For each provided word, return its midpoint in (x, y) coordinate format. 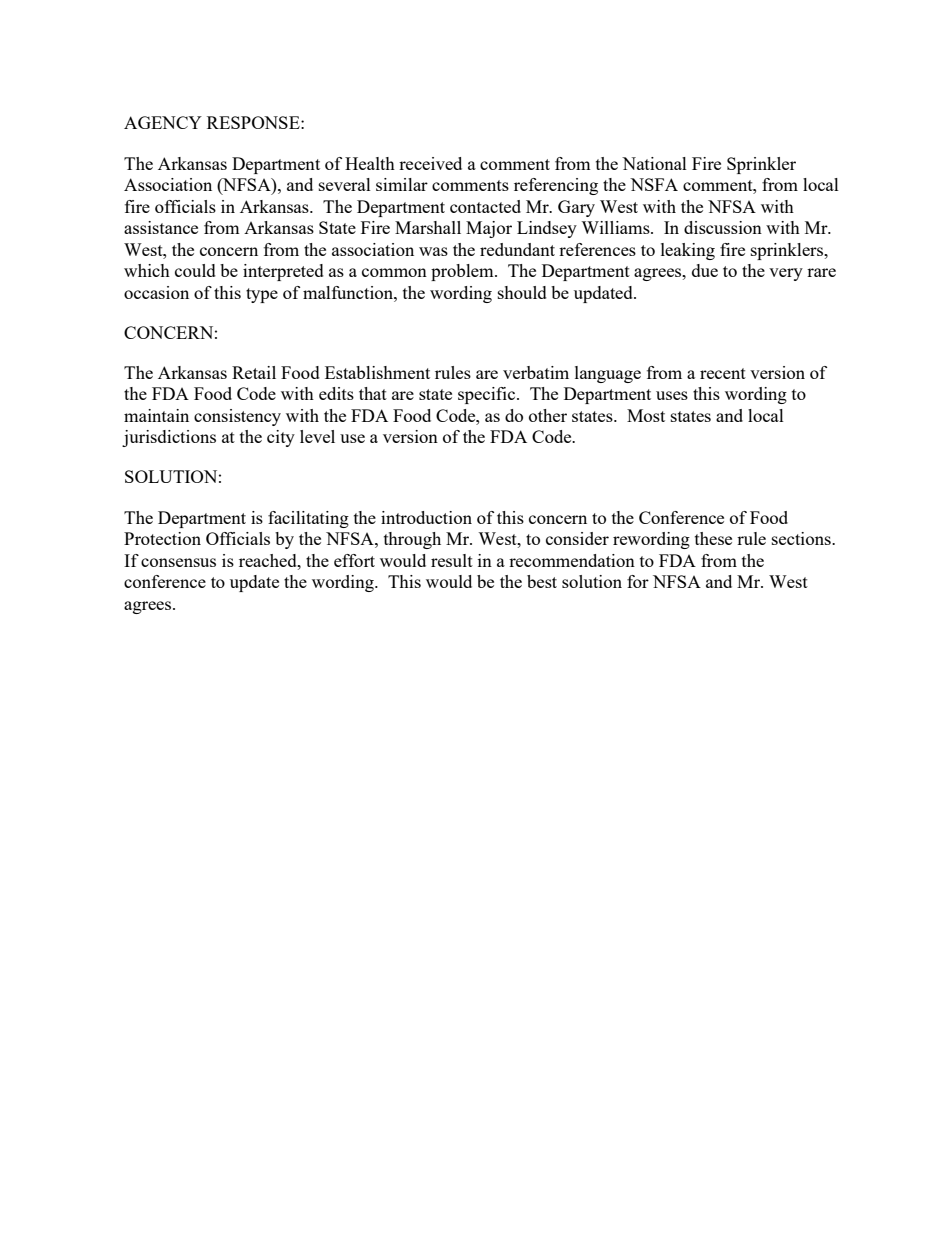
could (195, 270)
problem (463, 272)
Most (646, 415)
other (548, 415)
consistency (237, 417)
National (654, 163)
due (705, 270)
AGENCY (163, 122)
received (430, 163)
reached (269, 560)
